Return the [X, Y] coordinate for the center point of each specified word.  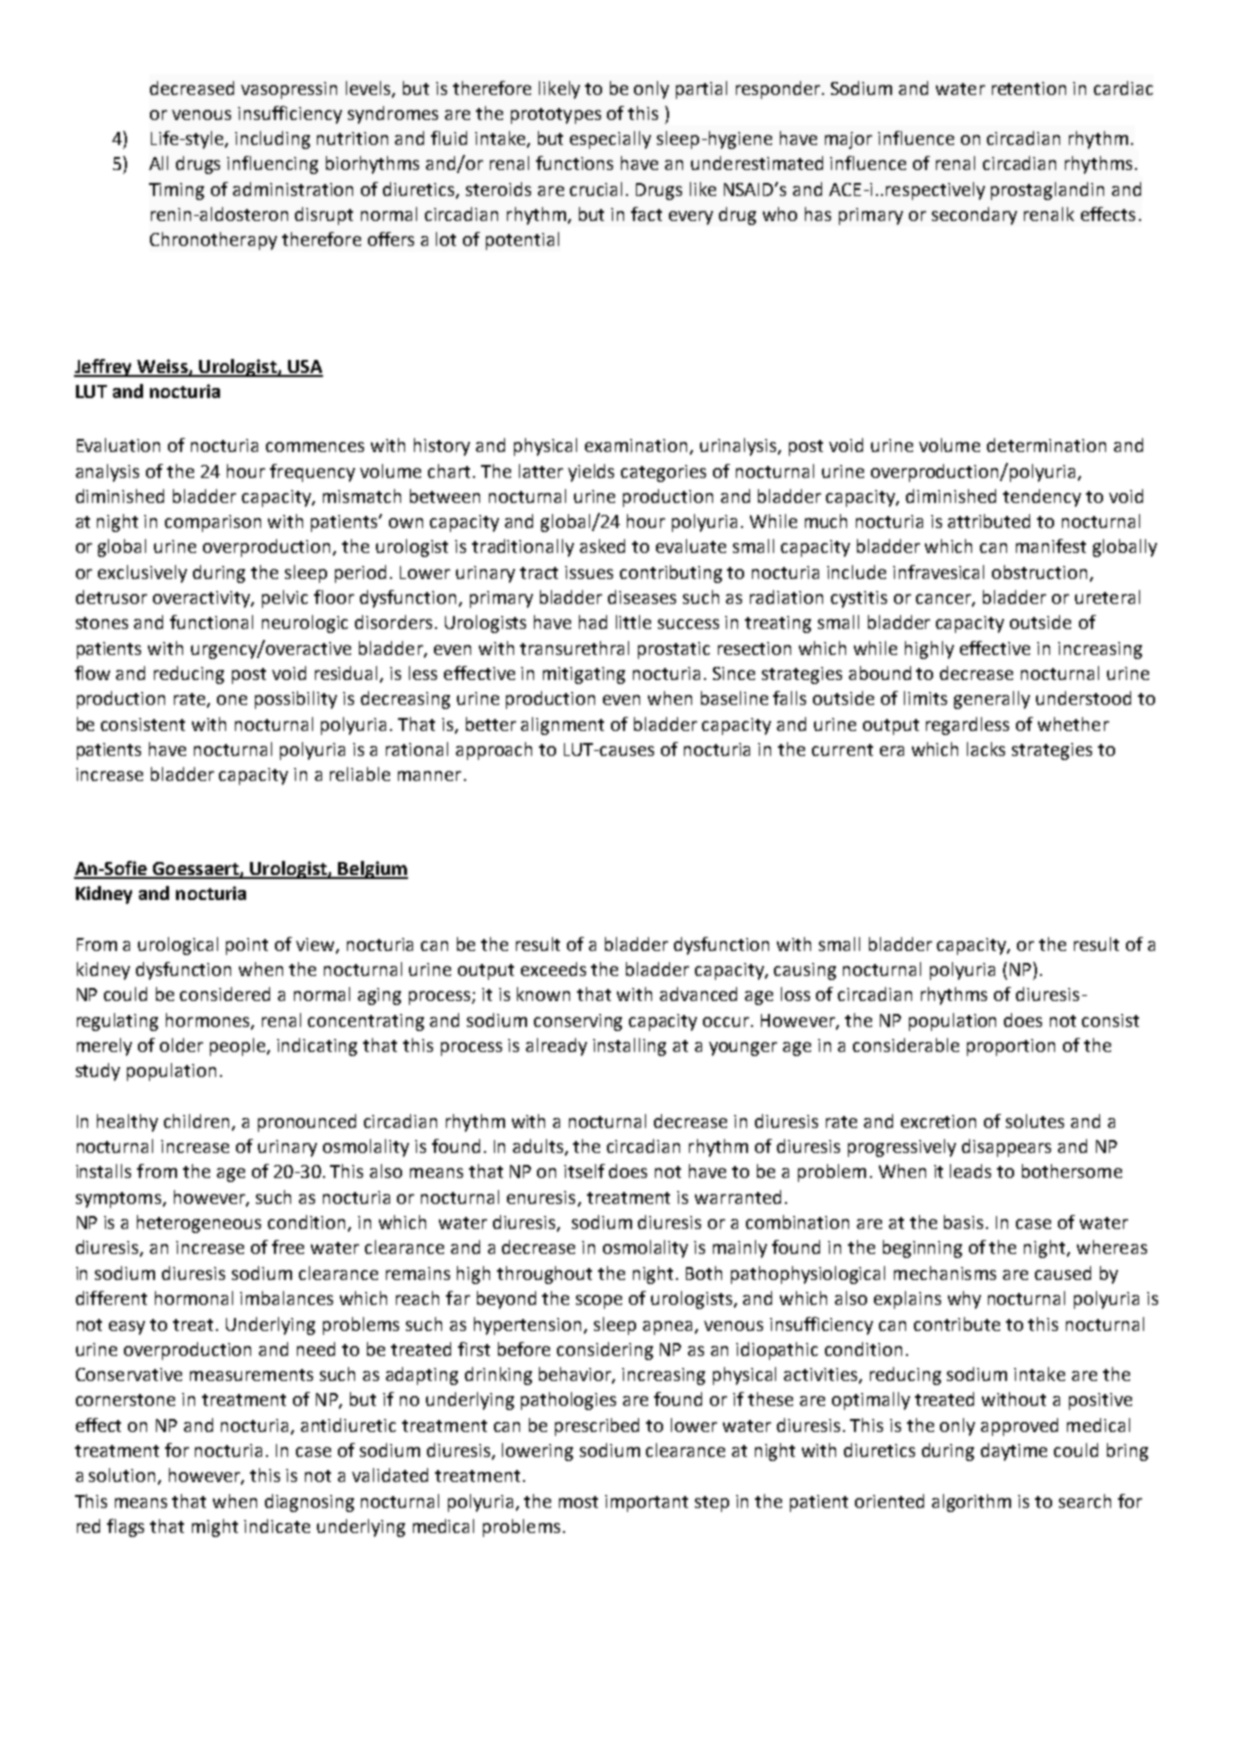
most [578, 1502]
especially [610, 140]
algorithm [971, 1503]
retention [1029, 88]
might [215, 1528]
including [272, 140]
